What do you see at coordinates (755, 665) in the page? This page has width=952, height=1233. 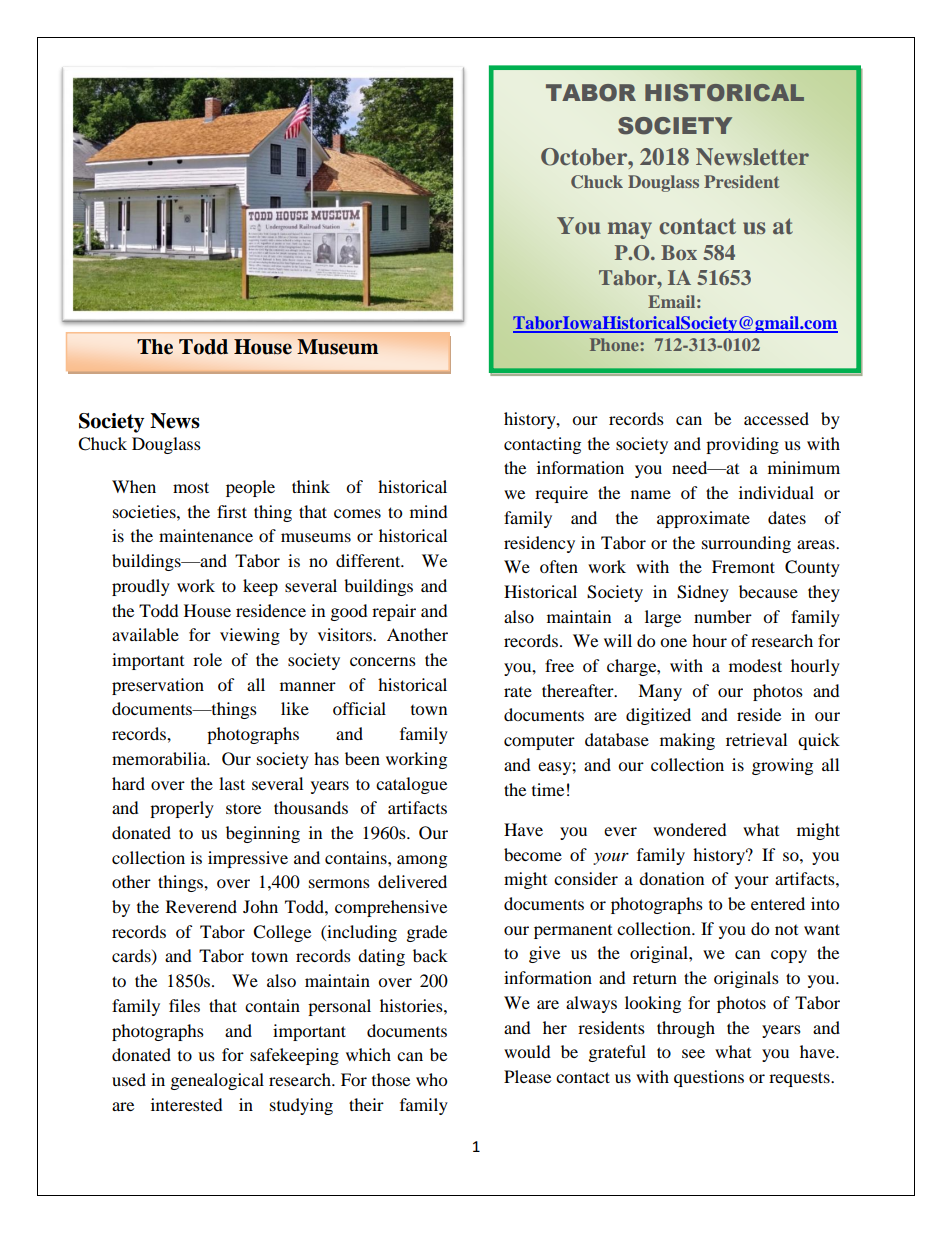 I see `modest` at bounding box center [755, 665].
